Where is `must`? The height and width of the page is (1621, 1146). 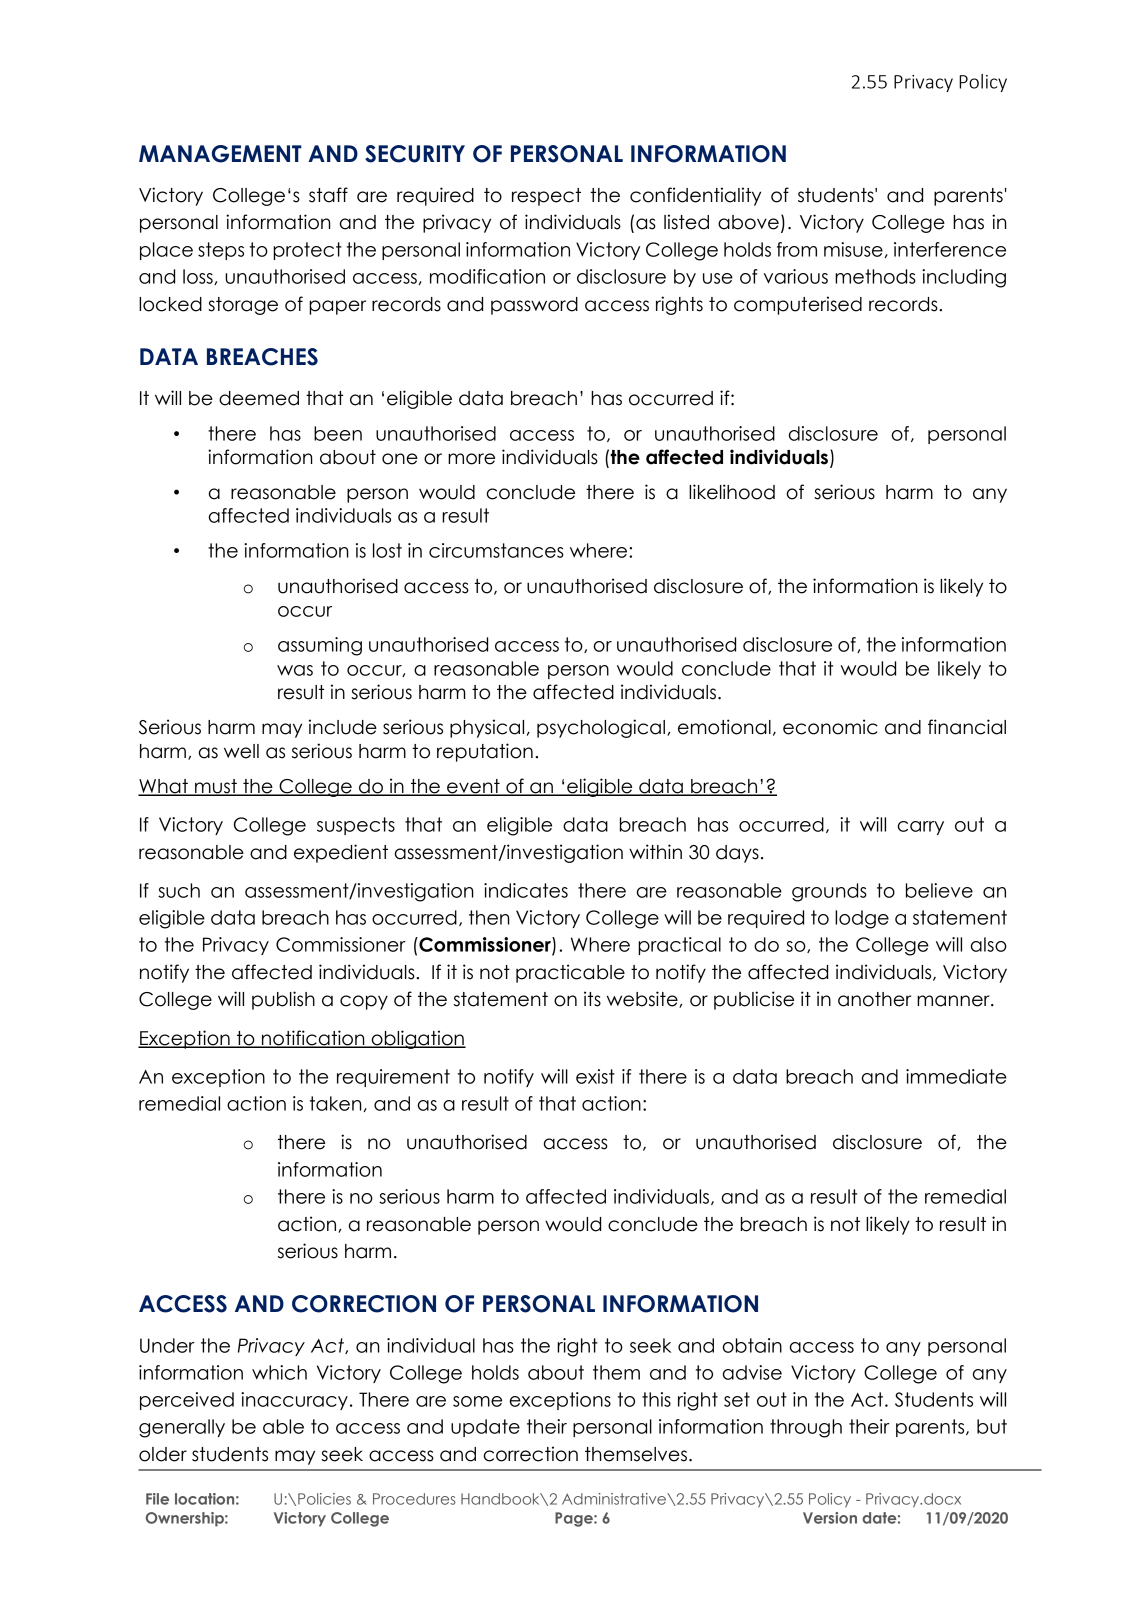 must is located at coordinates (216, 787).
